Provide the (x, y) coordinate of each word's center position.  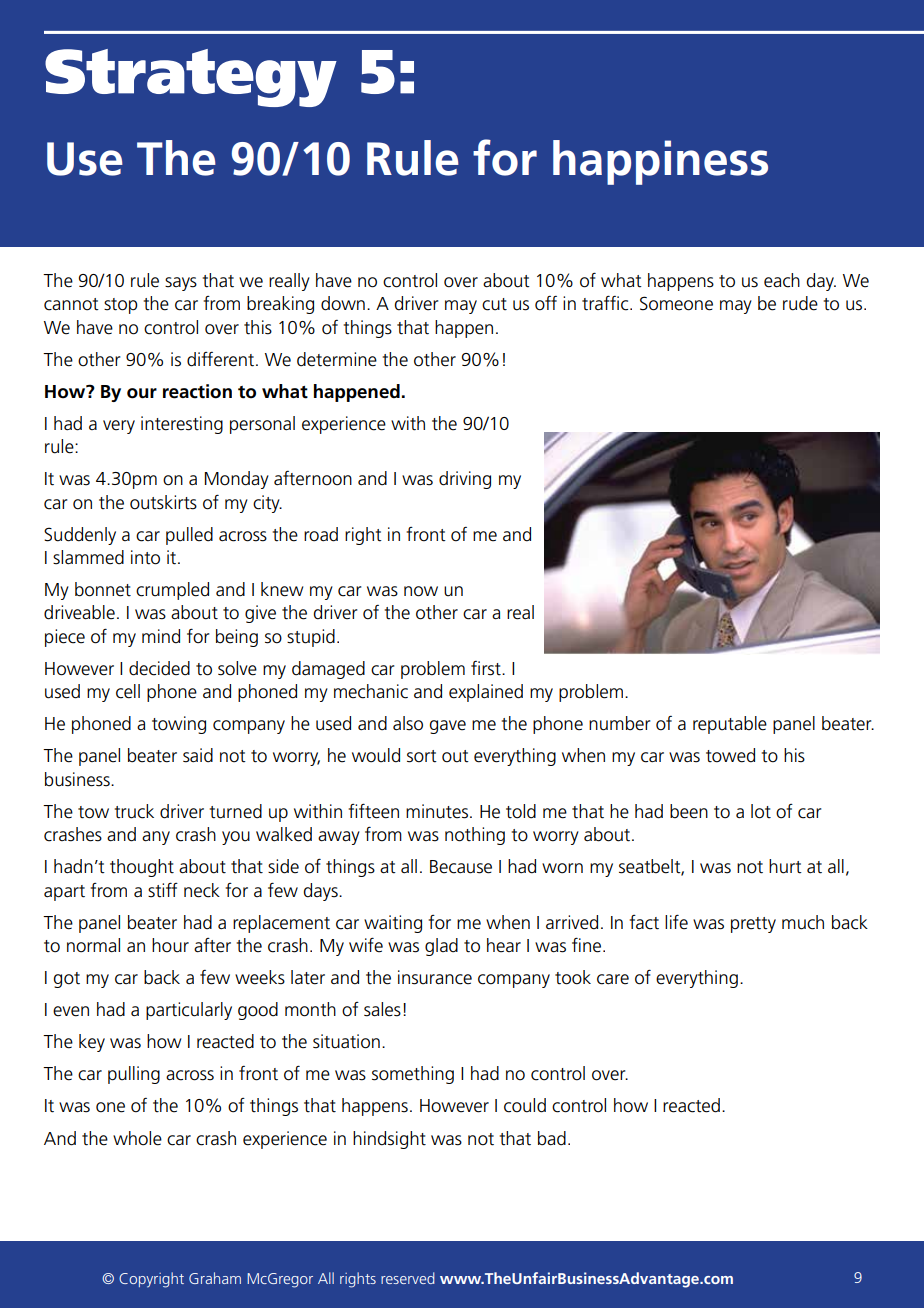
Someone (676, 303)
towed (730, 755)
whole (137, 1138)
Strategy (191, 78)
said (198, 755)
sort (422, 756)
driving (465, 480)
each (782, 280)
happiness (660, 162)
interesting (182, 425)
